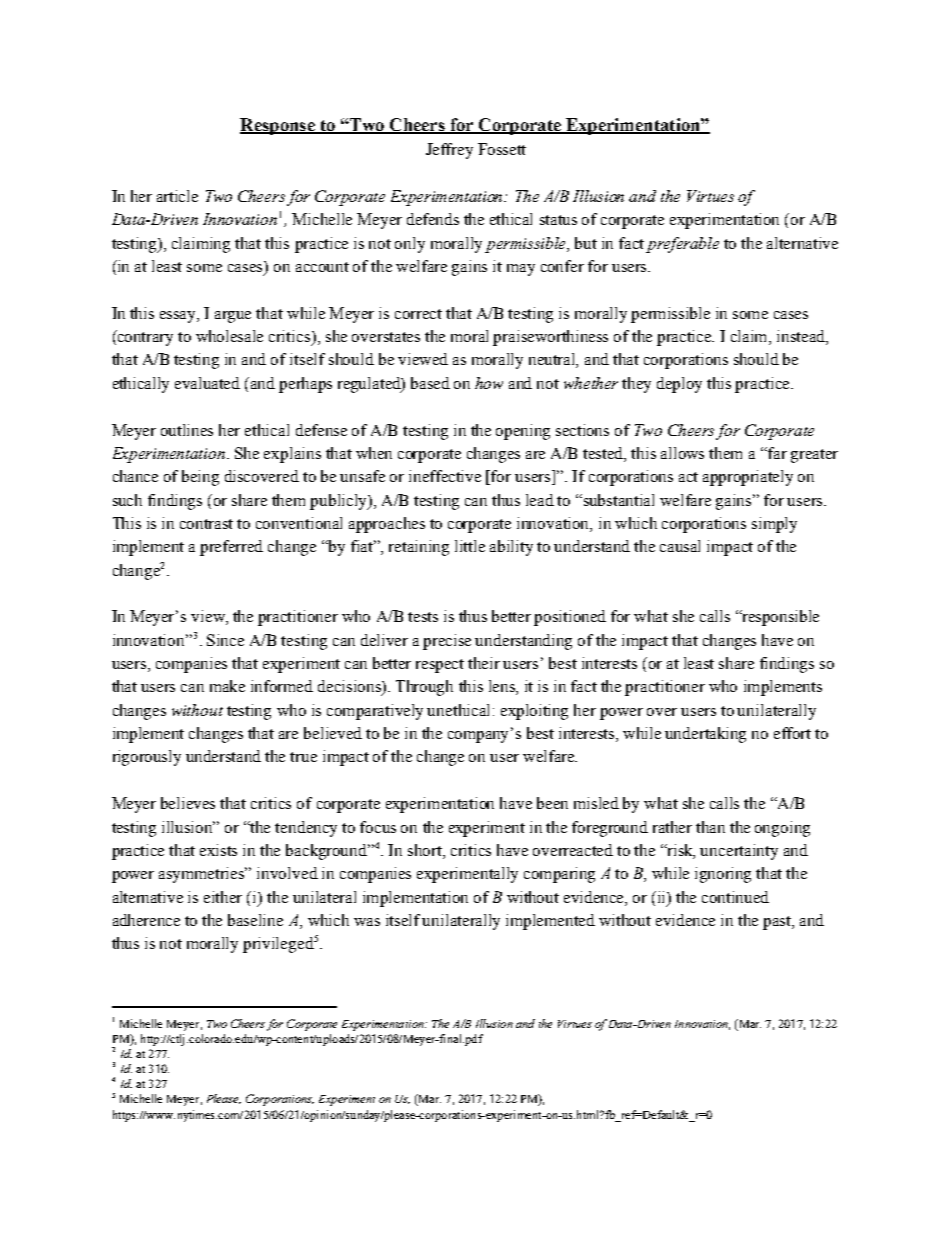 The width and height of the document is (952, 1233). Describe the element at coordinates (534, 712) in the document. I see `exploiting` at that location.
